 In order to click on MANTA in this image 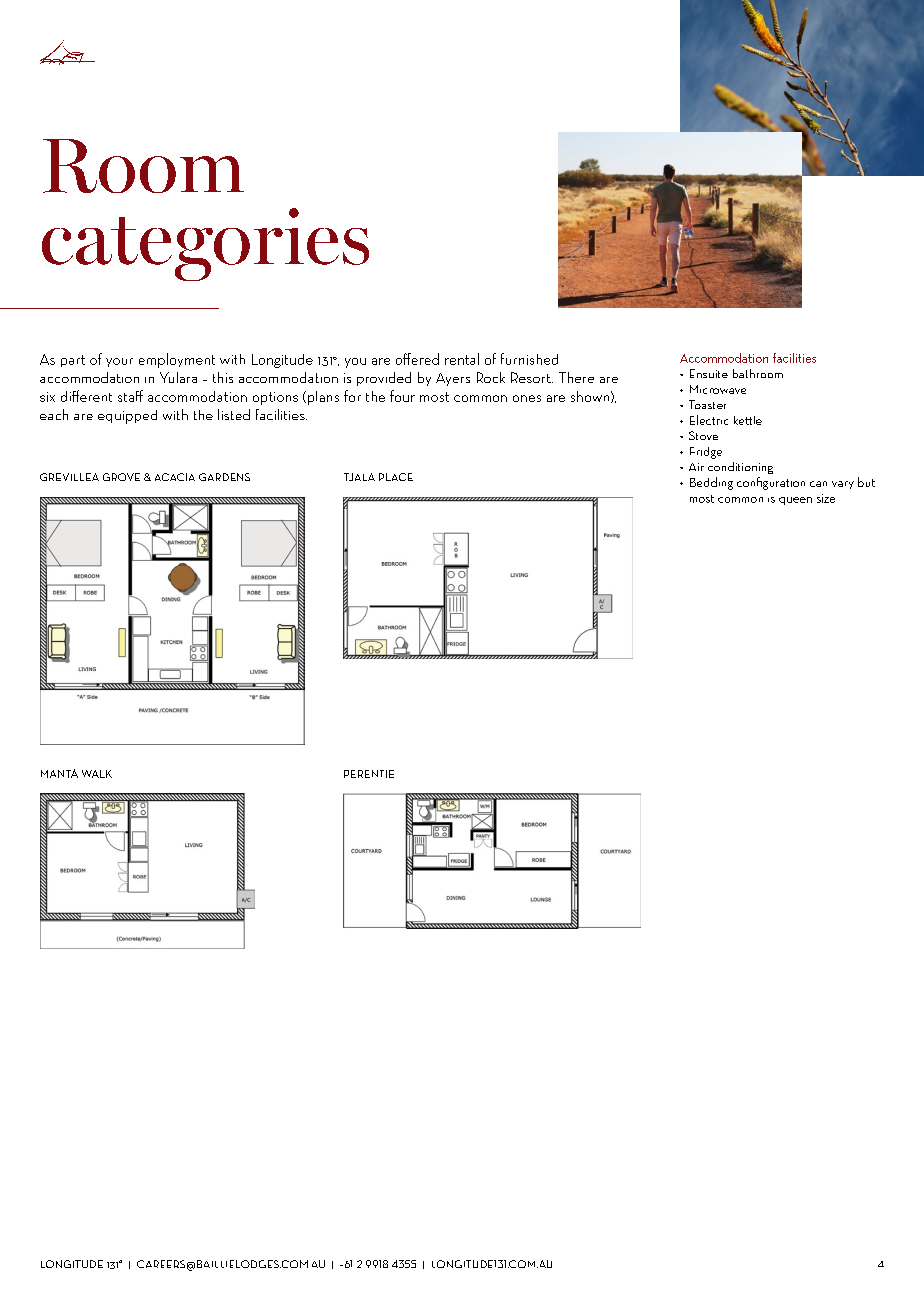, I will do `click(59, 773)`.
